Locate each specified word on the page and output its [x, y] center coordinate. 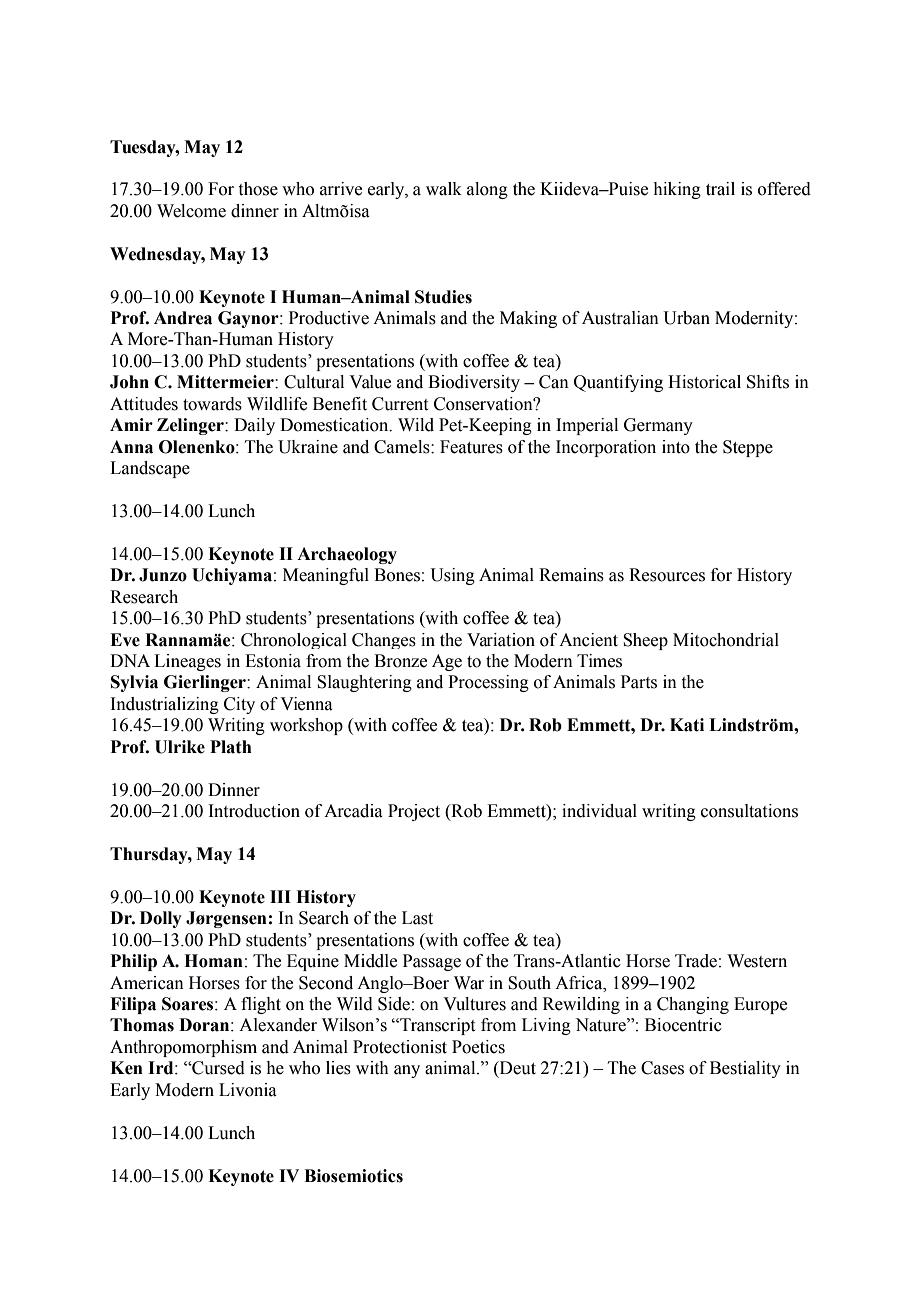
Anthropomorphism [183, 1048]
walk [444, 189]
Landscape [150, 469]
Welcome [191, 211]
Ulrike [180, 747]
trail [720, 189]
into [676, 447]
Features [471, 447]
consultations [749, 811]
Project [414, 812]
